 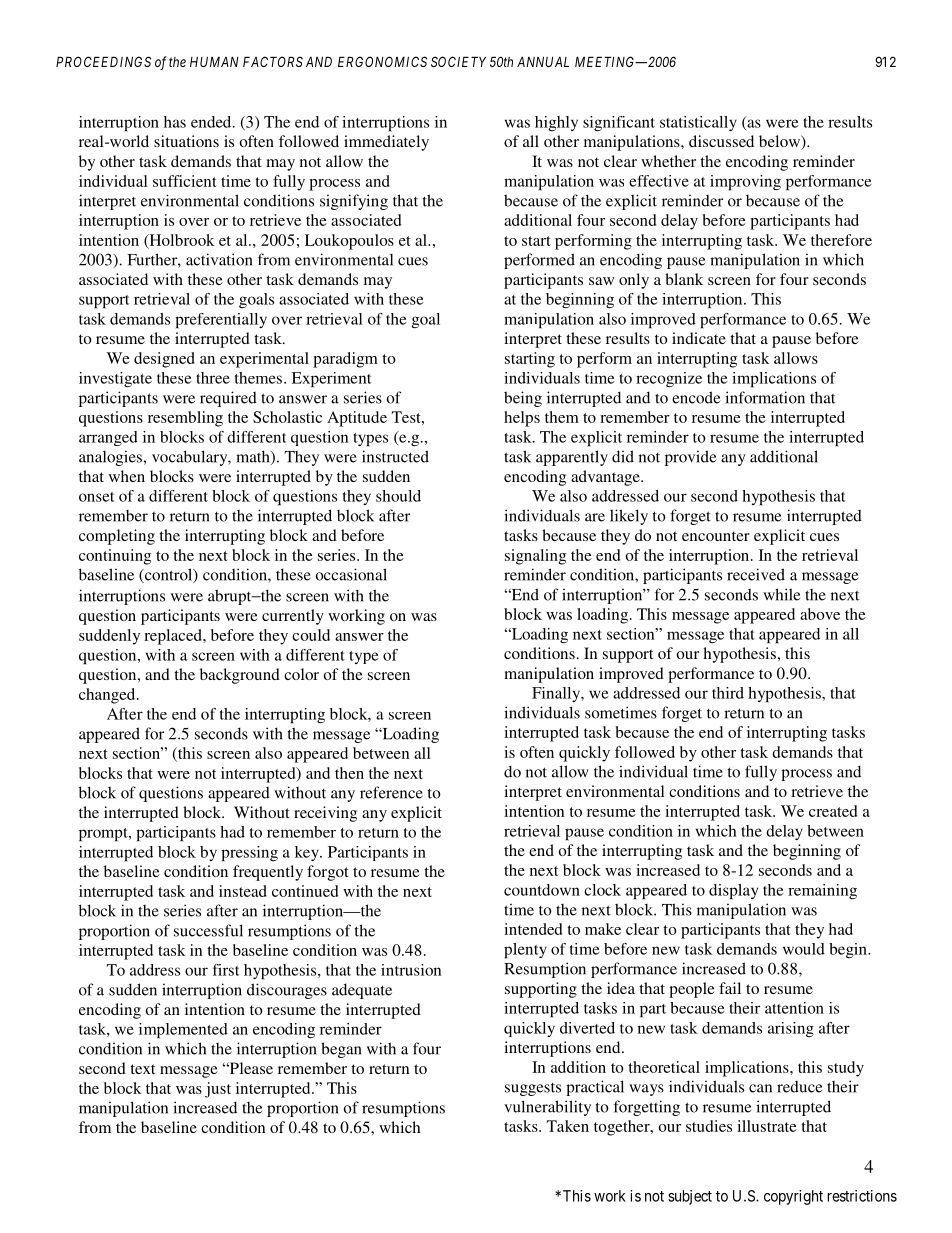 What do you see at coordinates (174, 637) in the screenshot?
I see `replaced` at bounding box center [174, 637].
